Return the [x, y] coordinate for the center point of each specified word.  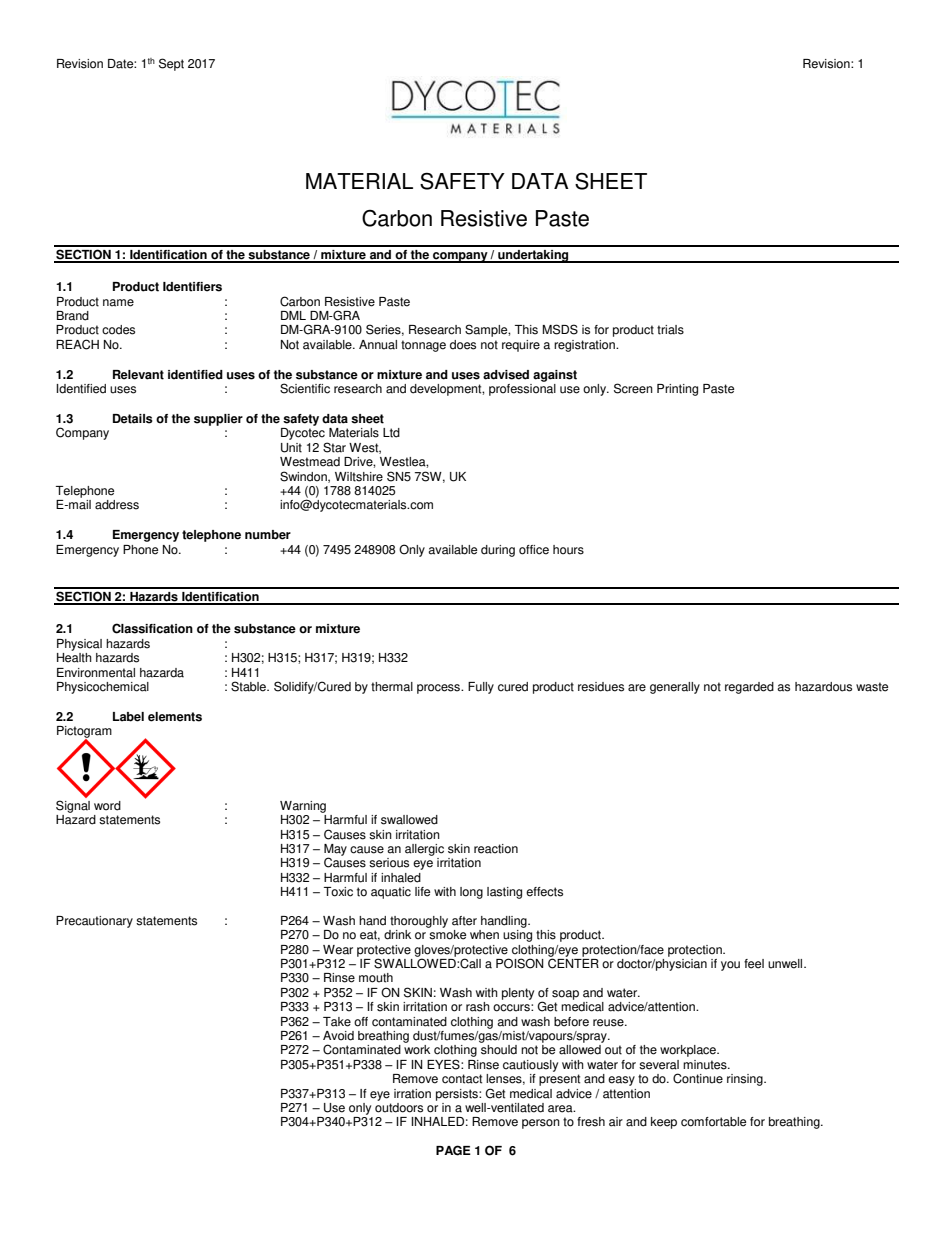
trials [670, 330]
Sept [171, 64]
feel [754, 964]
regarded [749, 688]
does [463, 345]
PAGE [453, 1150]
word [107, 806]
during [498, 551]
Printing [677, 390]
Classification [152, 628]
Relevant [138, 375]
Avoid [338, 1036]
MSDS [560, 329]
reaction [496, 849]
